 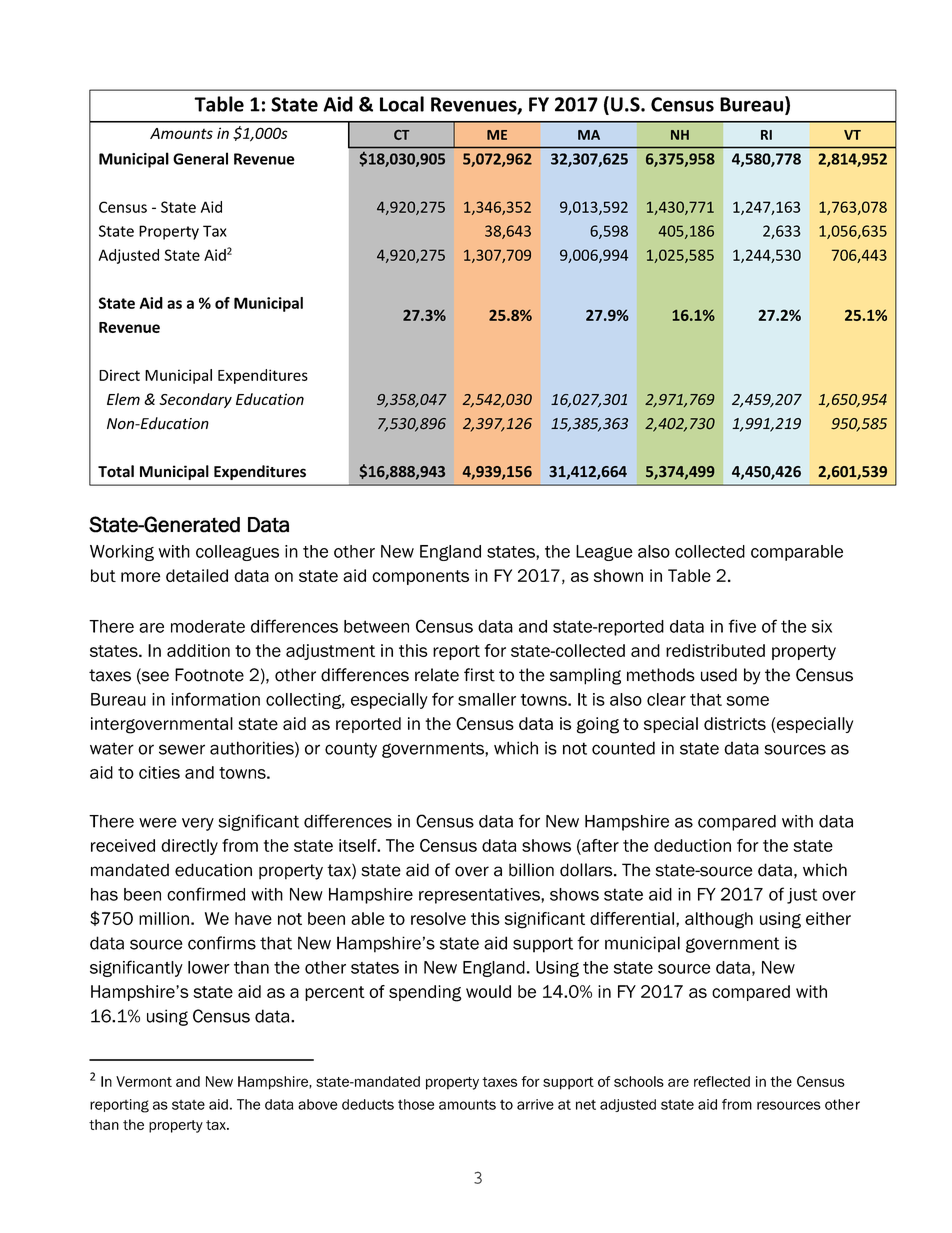 What do you see at coordinates (742, 626) in the document?
I see `five` at bounding box center [742, 626].
